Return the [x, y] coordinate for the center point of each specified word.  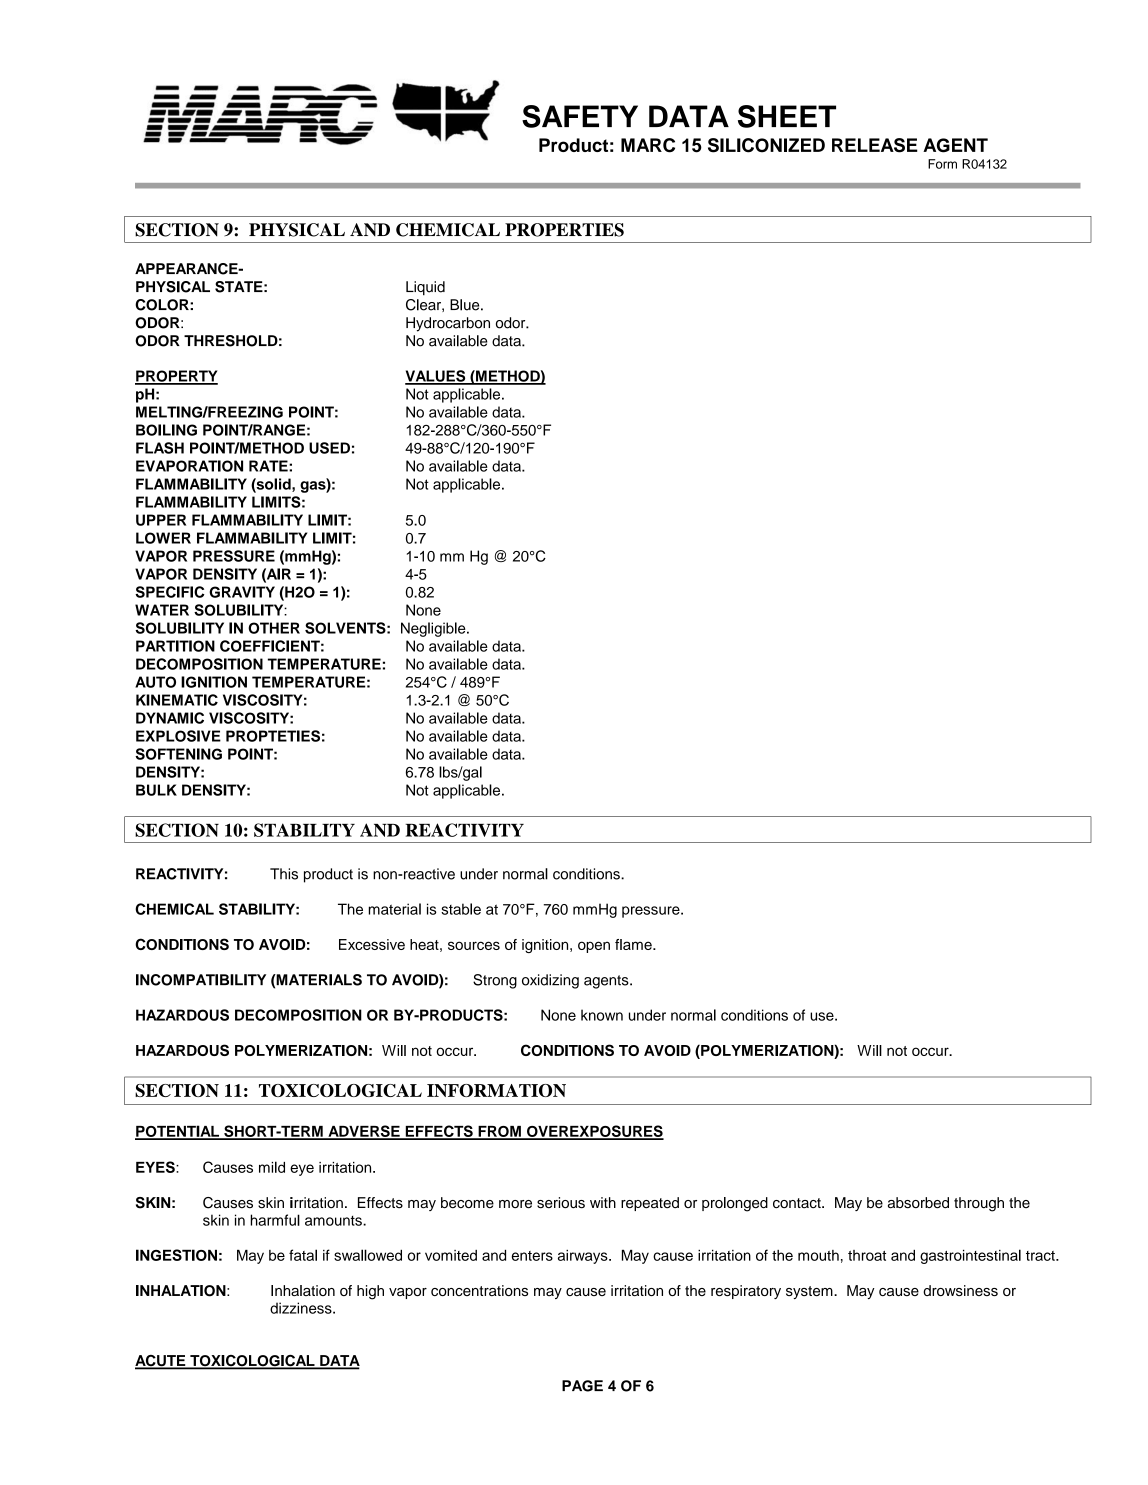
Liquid [425, 288]
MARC [648, 145]
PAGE [582, 1386]
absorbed [918, 1203]
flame [634, 944]
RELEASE [875, 145]
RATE [269, 466]
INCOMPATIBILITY [201, 980]
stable [461, 909]
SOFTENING [178, 754]
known [602, 1015]
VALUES [436, 377]
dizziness [302, 1308]
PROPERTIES [564, 230]
